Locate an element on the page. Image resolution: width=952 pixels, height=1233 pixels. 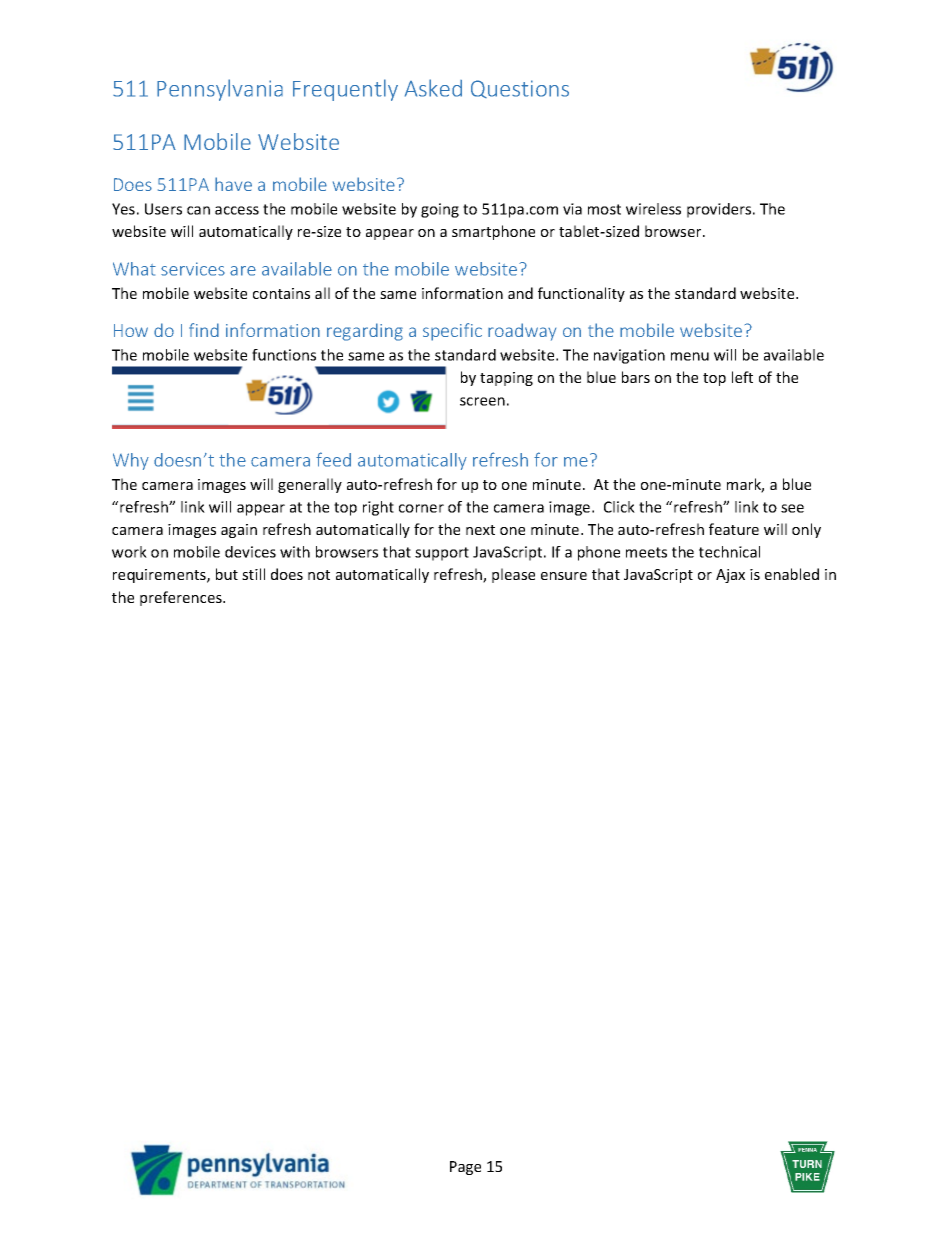
left is located at coordinates (742, 377).
